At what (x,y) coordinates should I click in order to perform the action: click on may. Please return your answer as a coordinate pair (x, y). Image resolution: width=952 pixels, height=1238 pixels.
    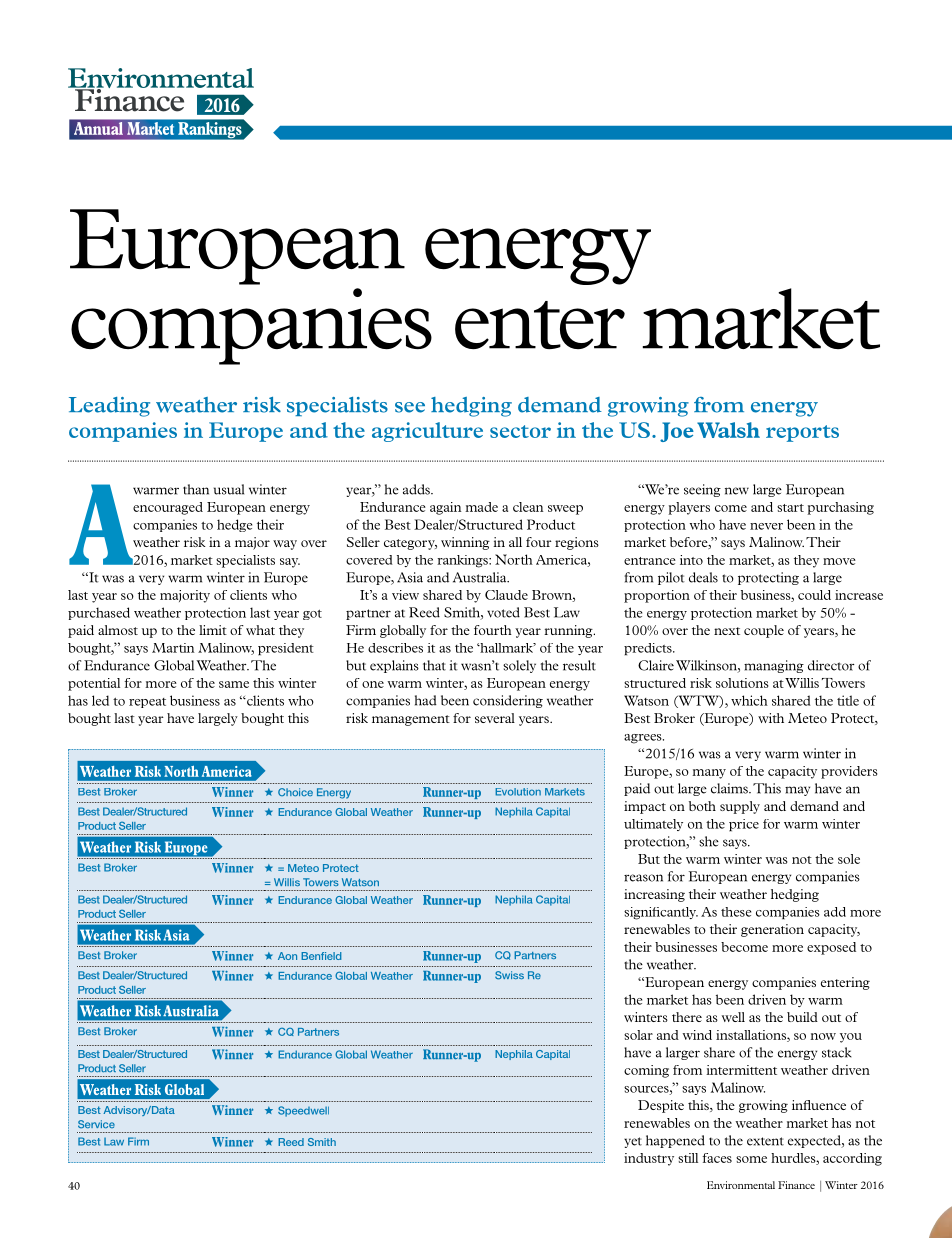
    Looking at the image, I should click on (797, 791).
